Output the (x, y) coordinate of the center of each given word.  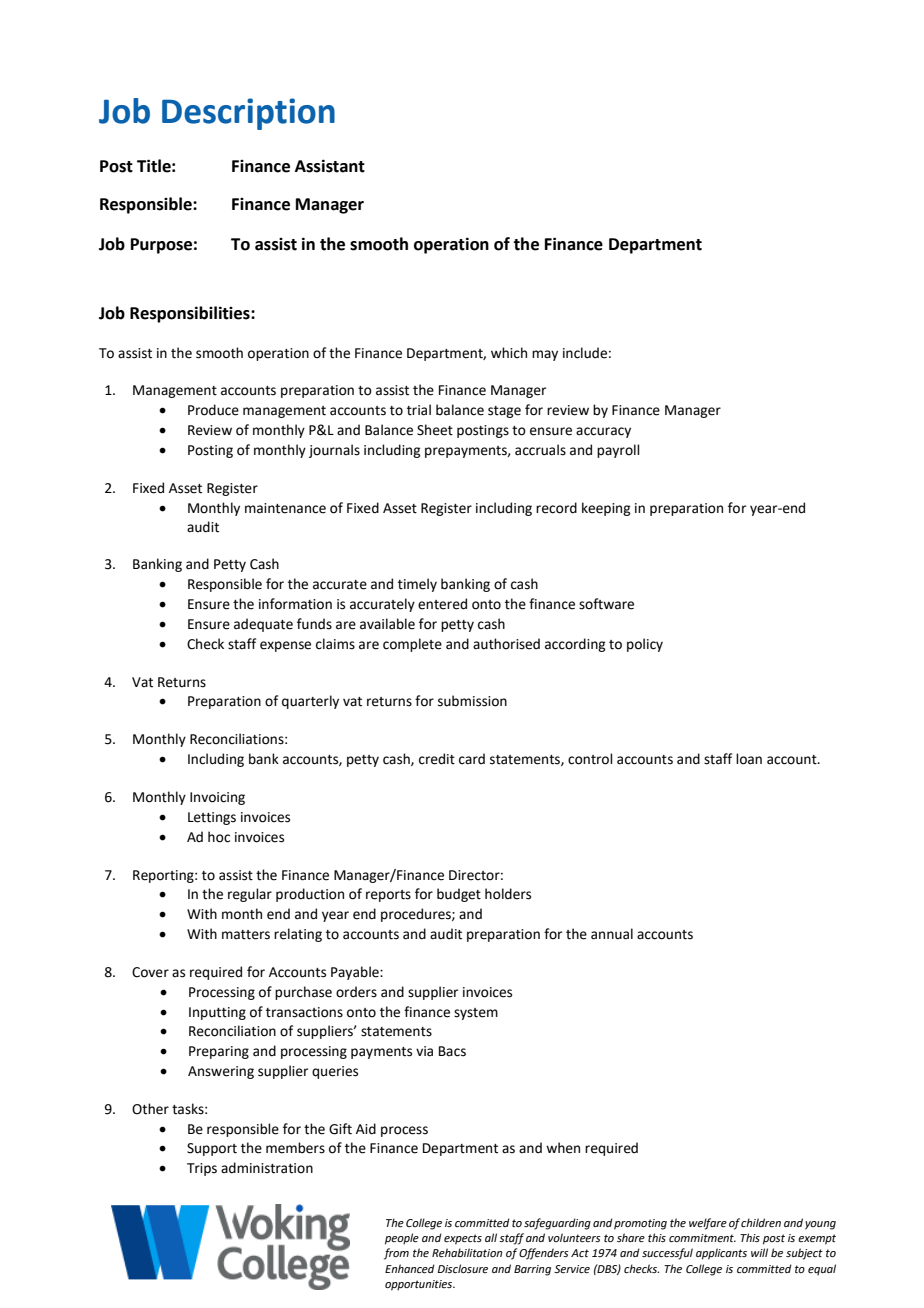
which (509, 353)
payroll (618, 451)
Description (248, 114)
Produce (213, 410)
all (491, 1237)
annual (612, 934)
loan (749, 759)
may (545, 355)
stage (504, 412)
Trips (202, 1169)
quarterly (310, 702)
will (759, 1252)
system (476, 1014)
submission (472, 701)
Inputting (217, 1013)
